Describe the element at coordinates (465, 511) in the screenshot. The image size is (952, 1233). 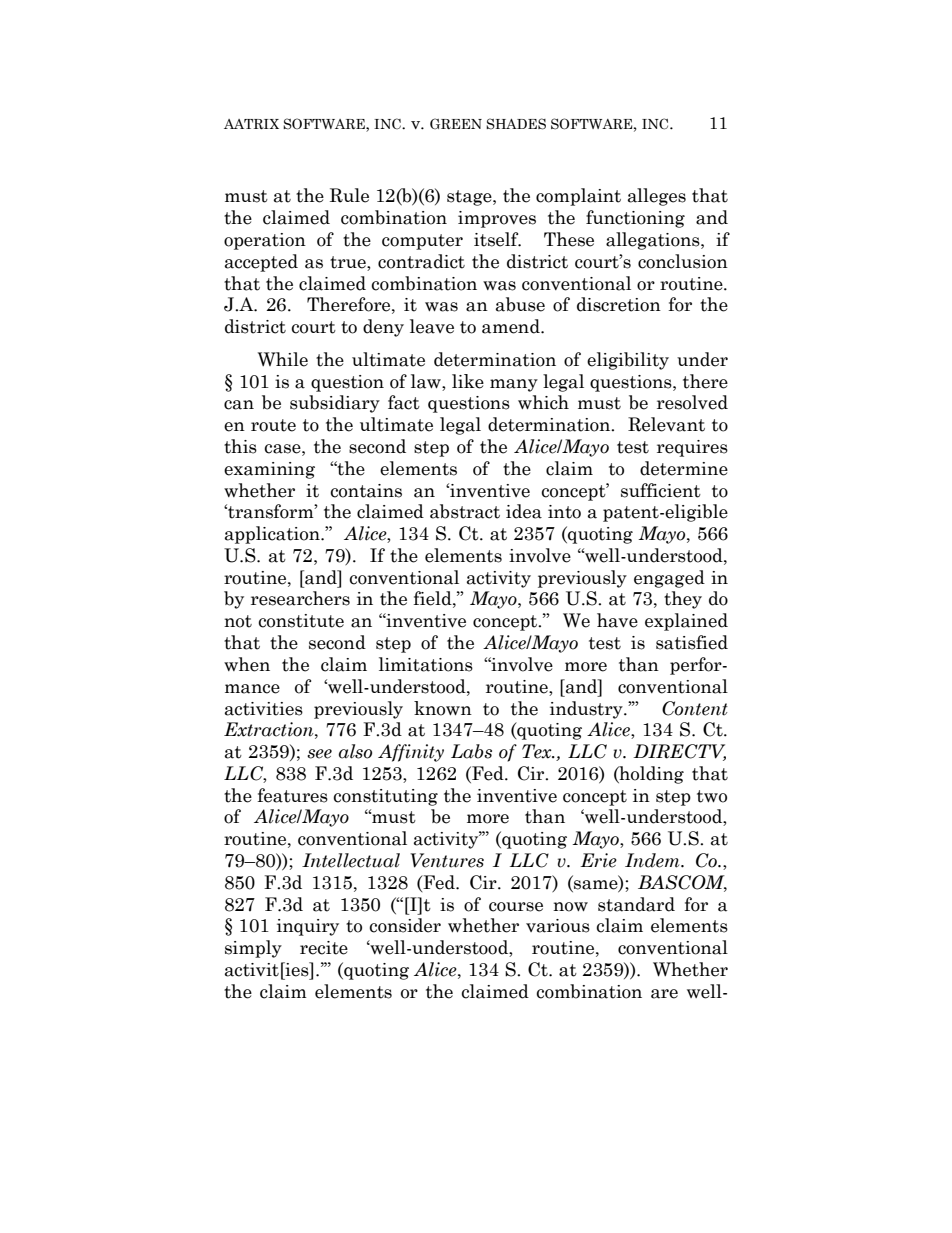
I see `abstract` at that location.
